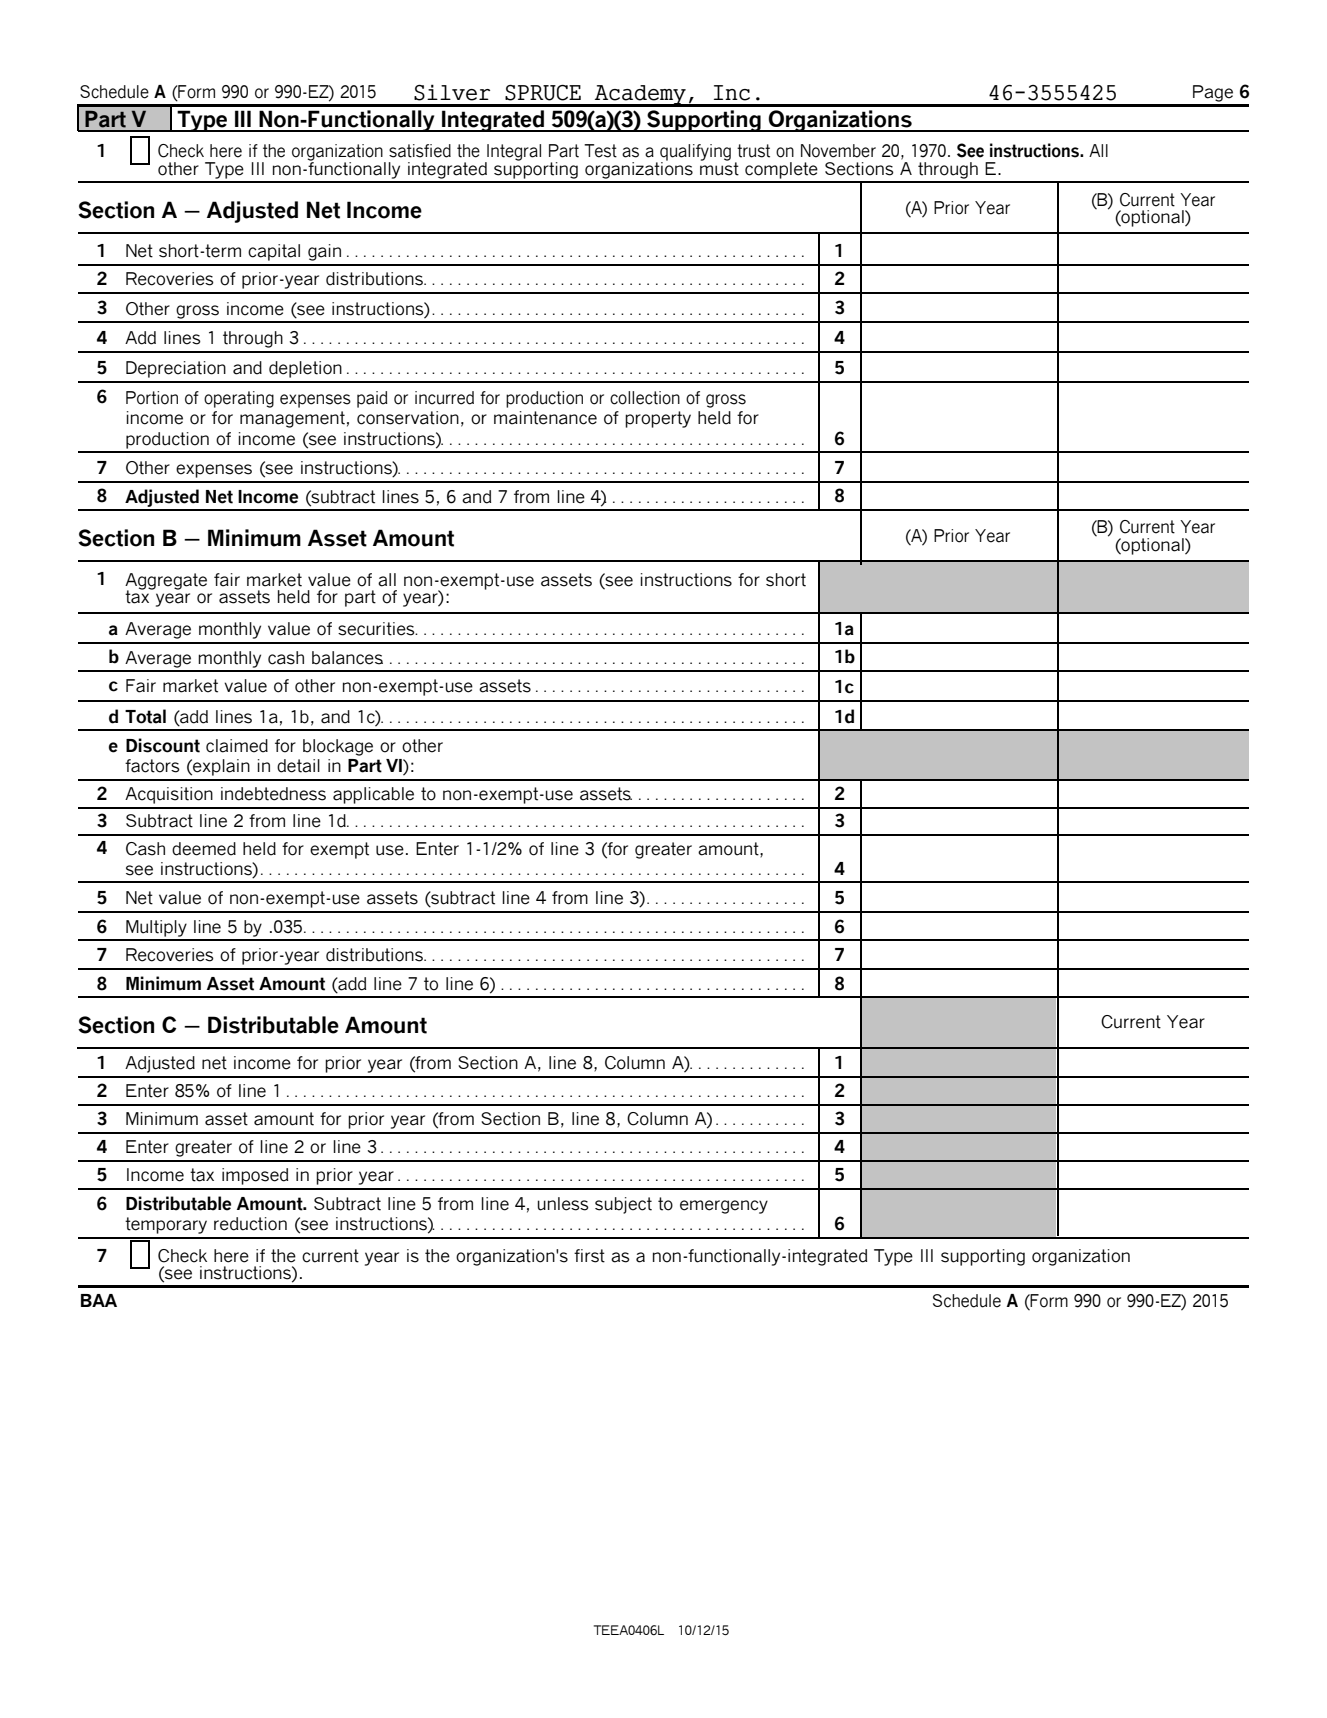  I want to click on unless, so click(563, 1204).
